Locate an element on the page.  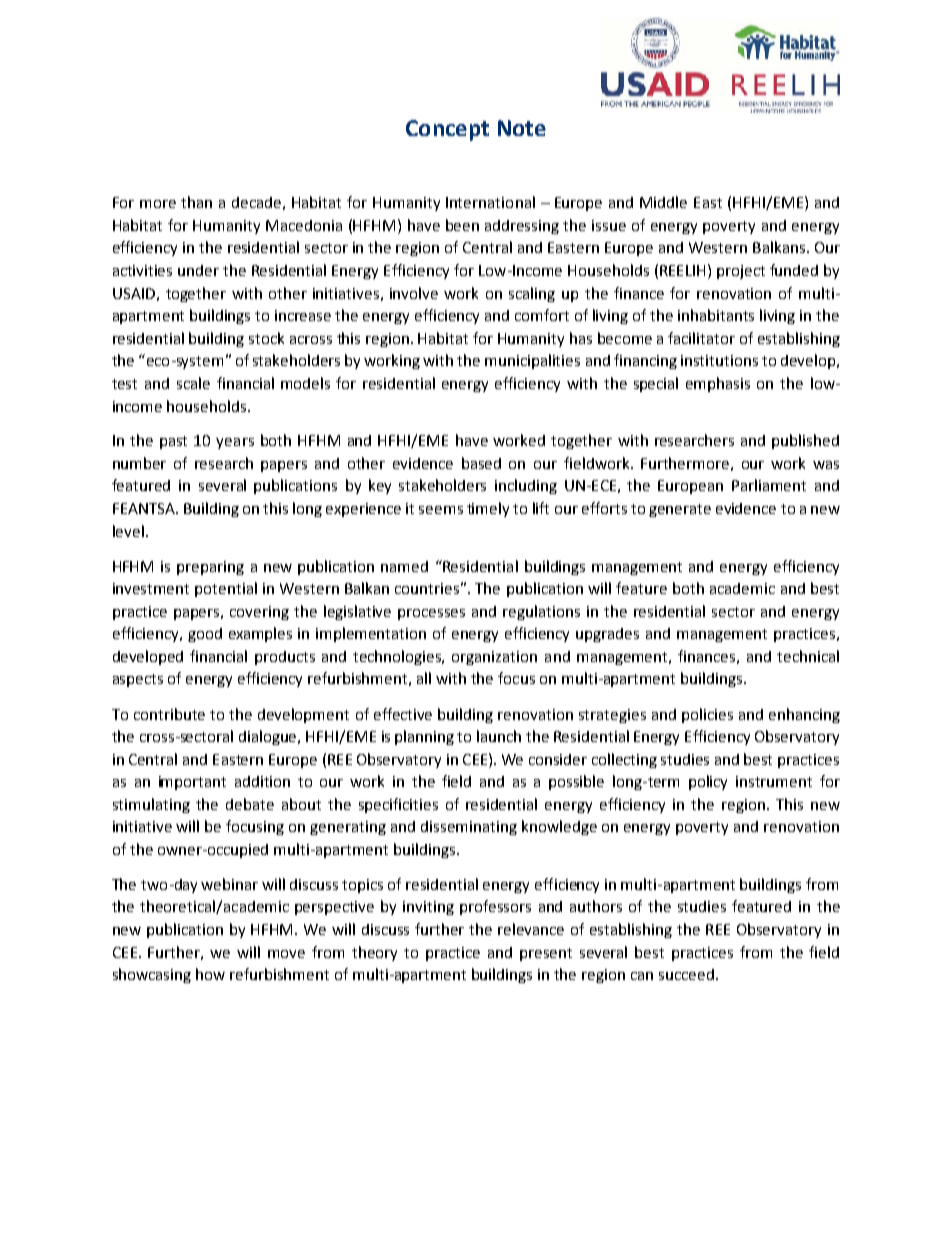
showcasing is located at coordinates (152, 975).
